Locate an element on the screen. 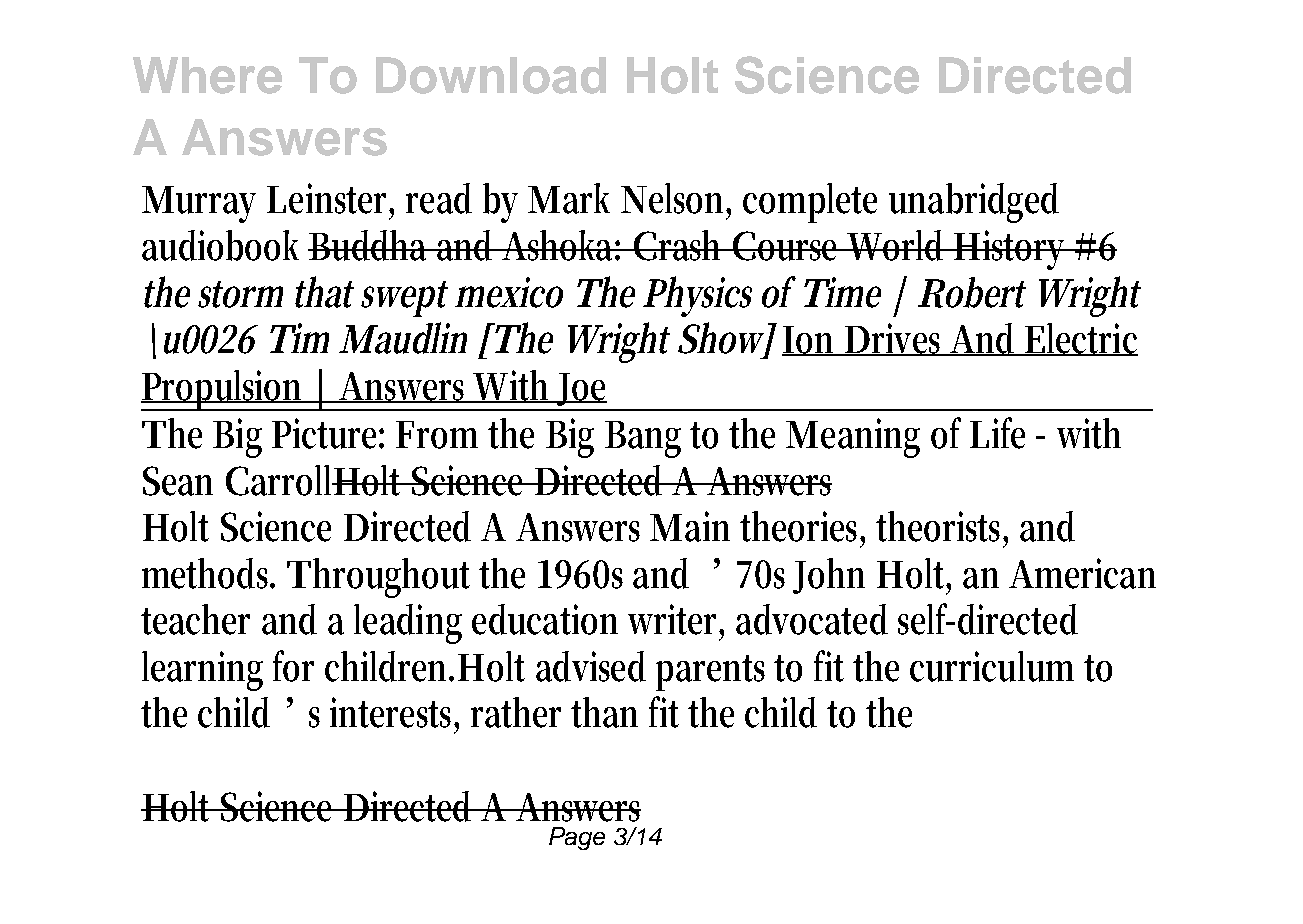 This screenshot has width=1303, height=924. curriculum is located at coordinates (992, 666).
